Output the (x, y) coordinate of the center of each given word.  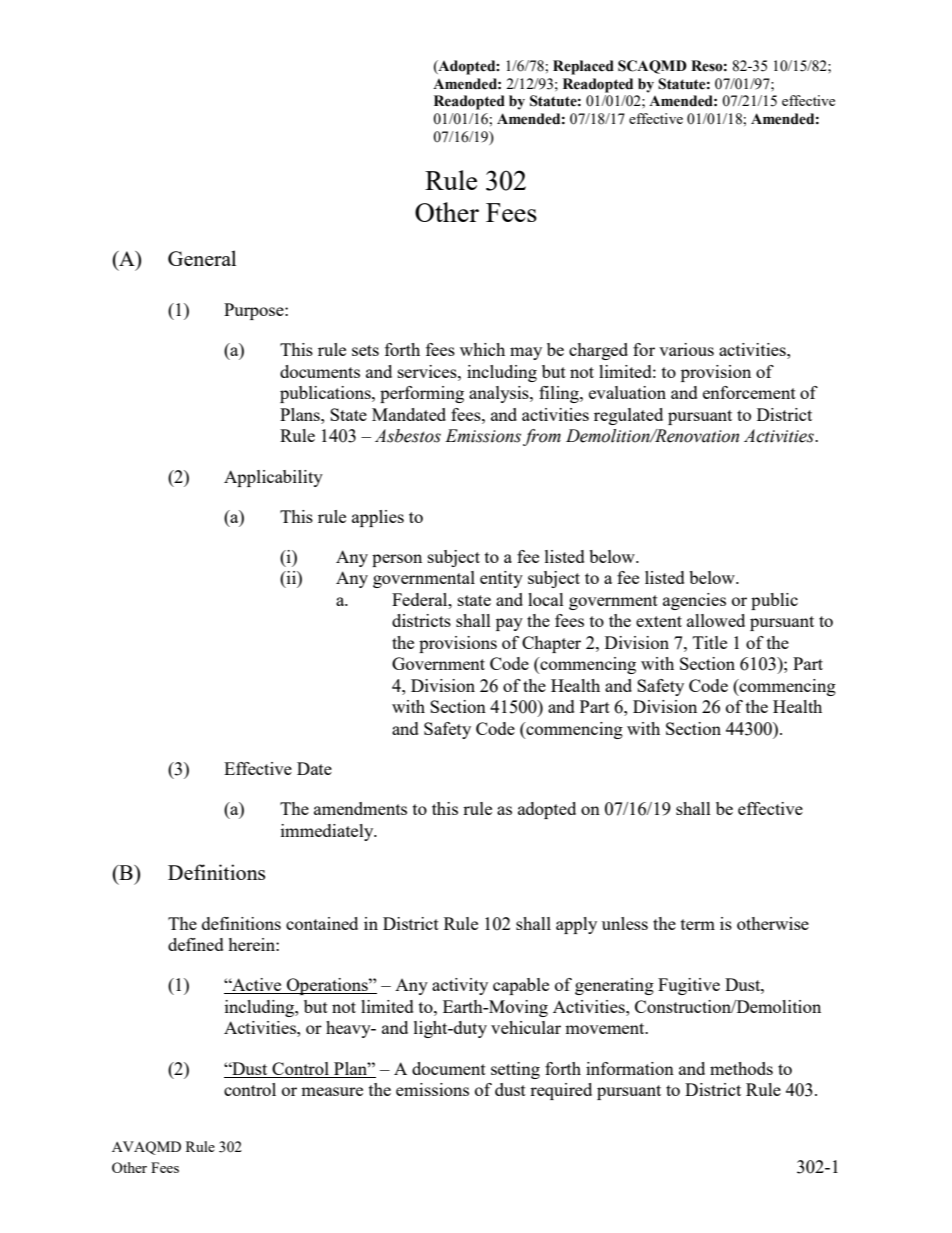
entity (501, 579)
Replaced (583, 67)
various (686, 349)
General (202, 258)
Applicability (273, 478)
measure (332, 1091)
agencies (694, 601)
